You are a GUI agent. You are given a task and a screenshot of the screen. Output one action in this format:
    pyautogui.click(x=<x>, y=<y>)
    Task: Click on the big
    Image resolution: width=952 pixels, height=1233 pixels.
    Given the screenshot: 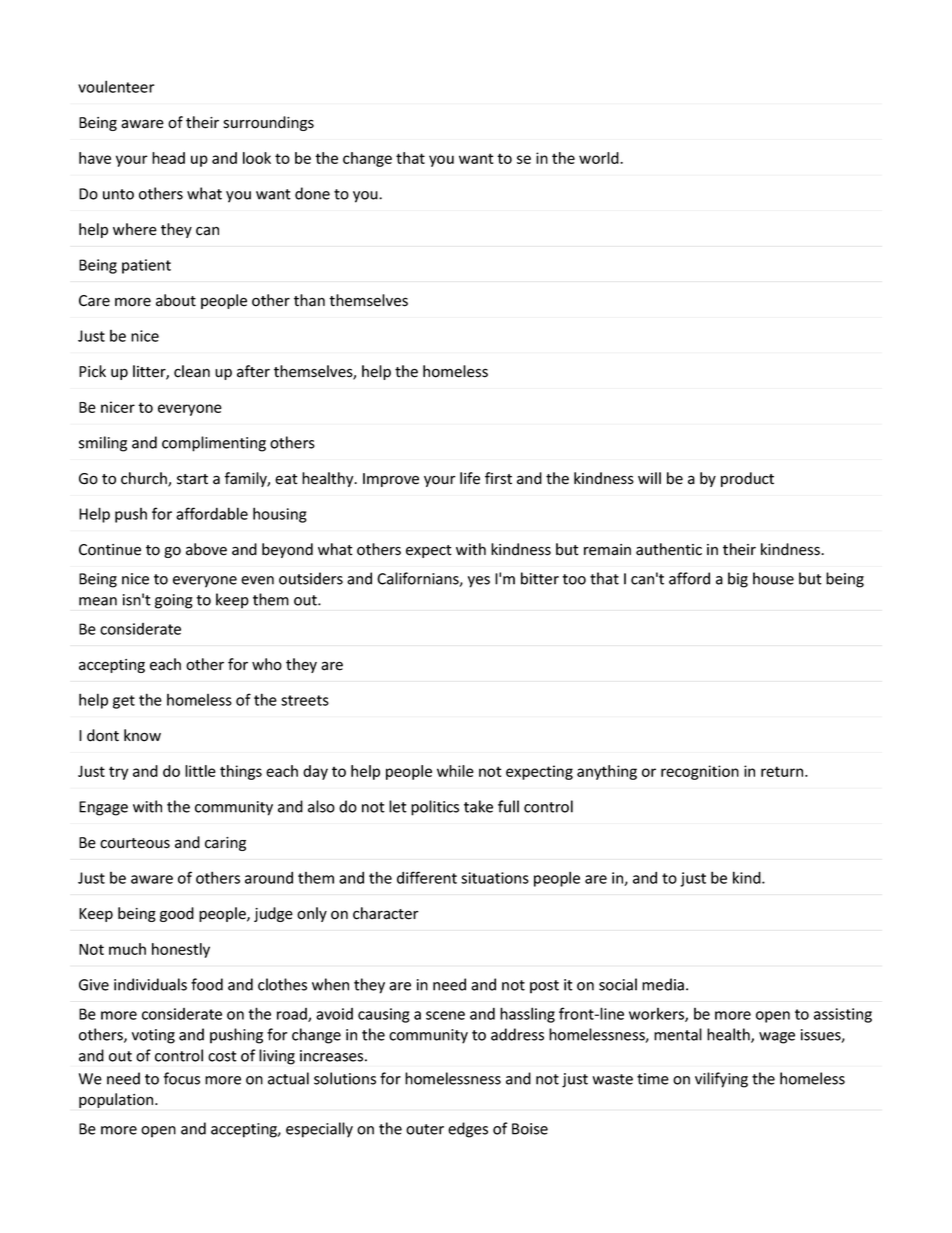 What is the action you would take?
    pyautogui.click(x=738, y=580)
